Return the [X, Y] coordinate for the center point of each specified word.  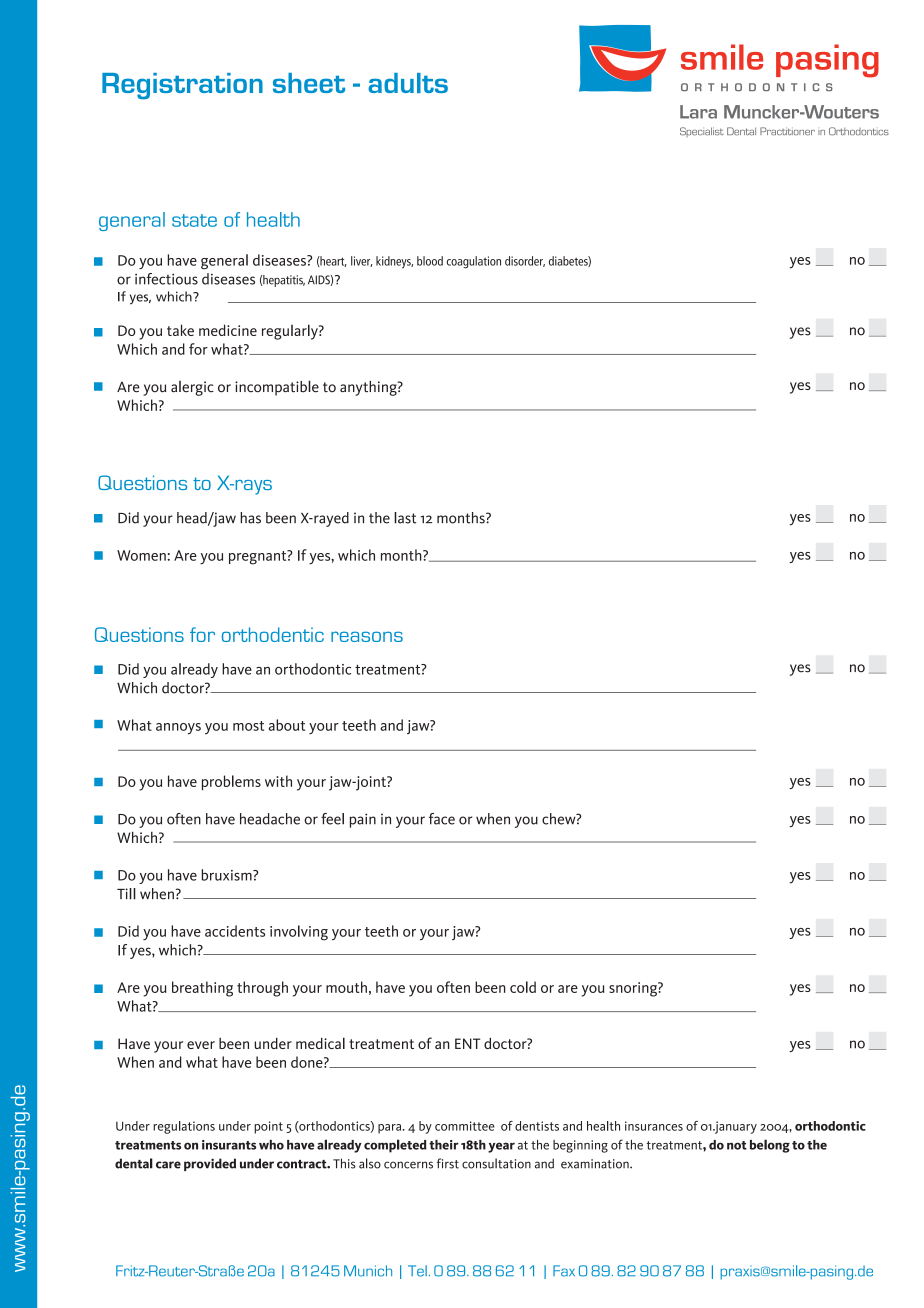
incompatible [277, 388]
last [405, 518]
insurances [654, 1126]
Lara [698, 112]
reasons [367, 636]
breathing [202, 989]
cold [523, 987]
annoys [178, 729]
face [442, 819]
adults [408, 83]
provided [210, 1164]
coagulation [473, 262]
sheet [309, 83]
